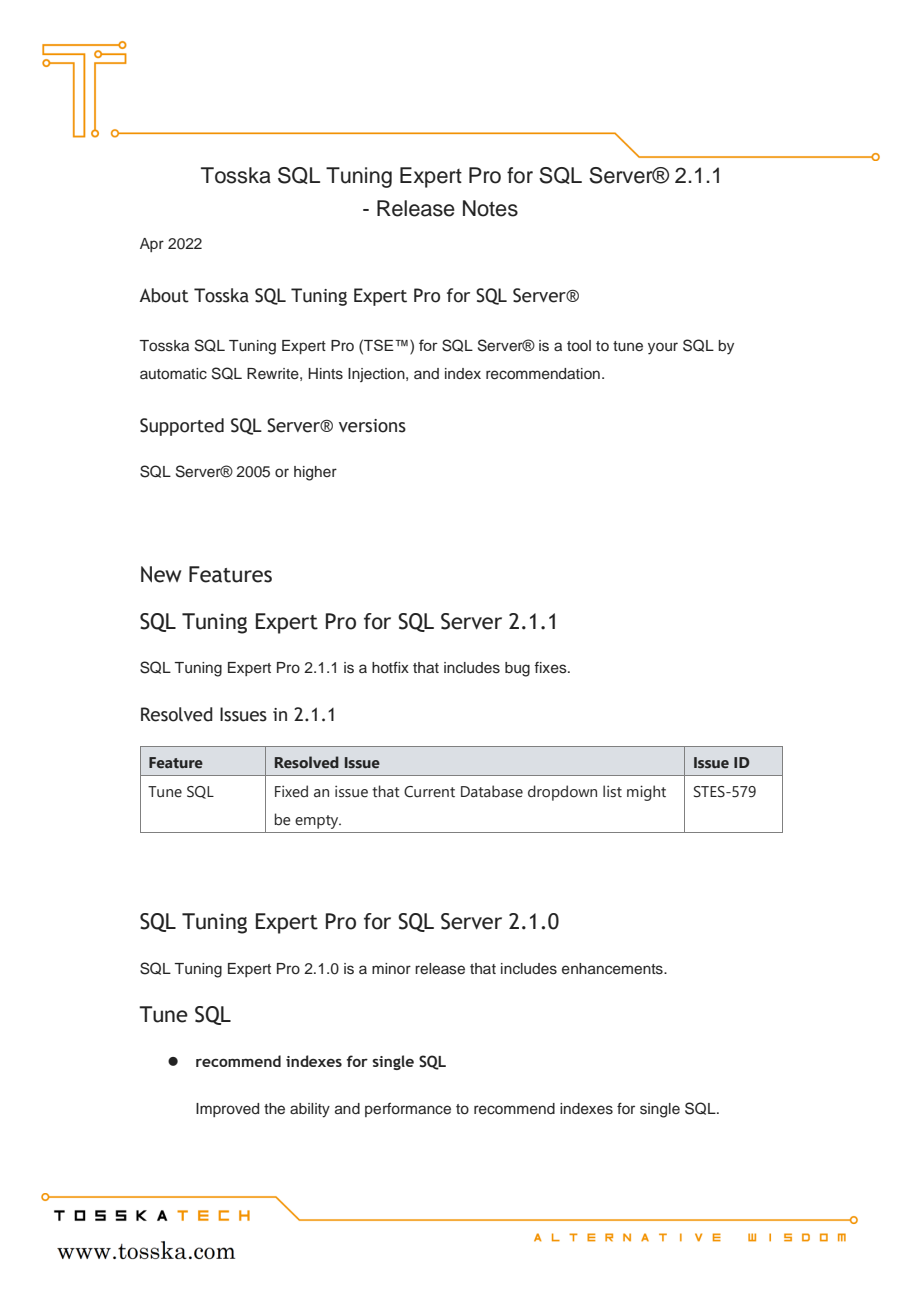  What do you see at coordinates (152, 245) in the image?
I see `Apr` at bounding box center [152, 245].
